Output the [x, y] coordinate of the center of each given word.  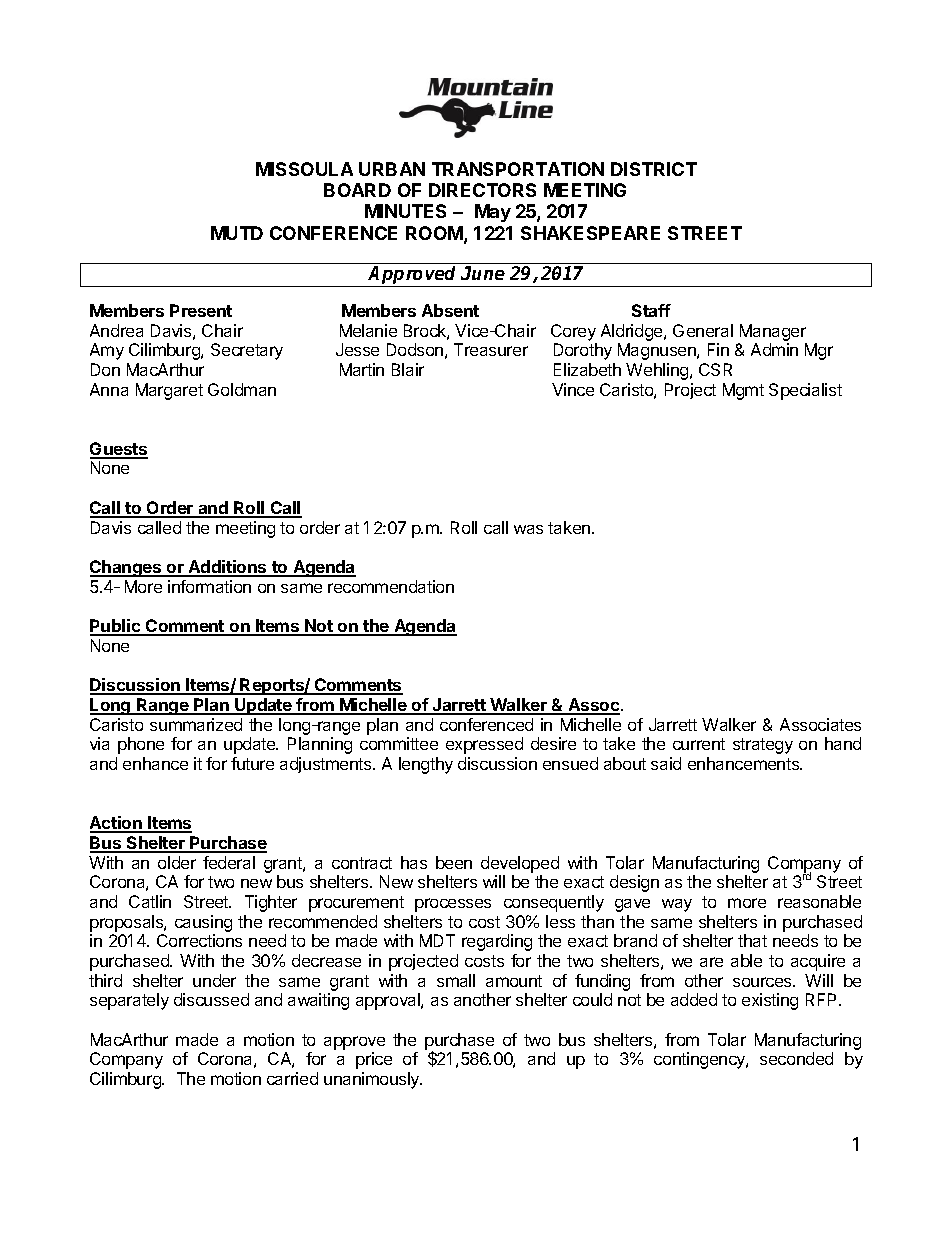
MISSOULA [304, 169]
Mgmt [743, 391]
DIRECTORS [482, 190]
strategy [763, 746]
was [528, 529]
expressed [484, 745]
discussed [211, 999]
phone [141, 745]
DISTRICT [654, 169]
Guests [119, 450]
